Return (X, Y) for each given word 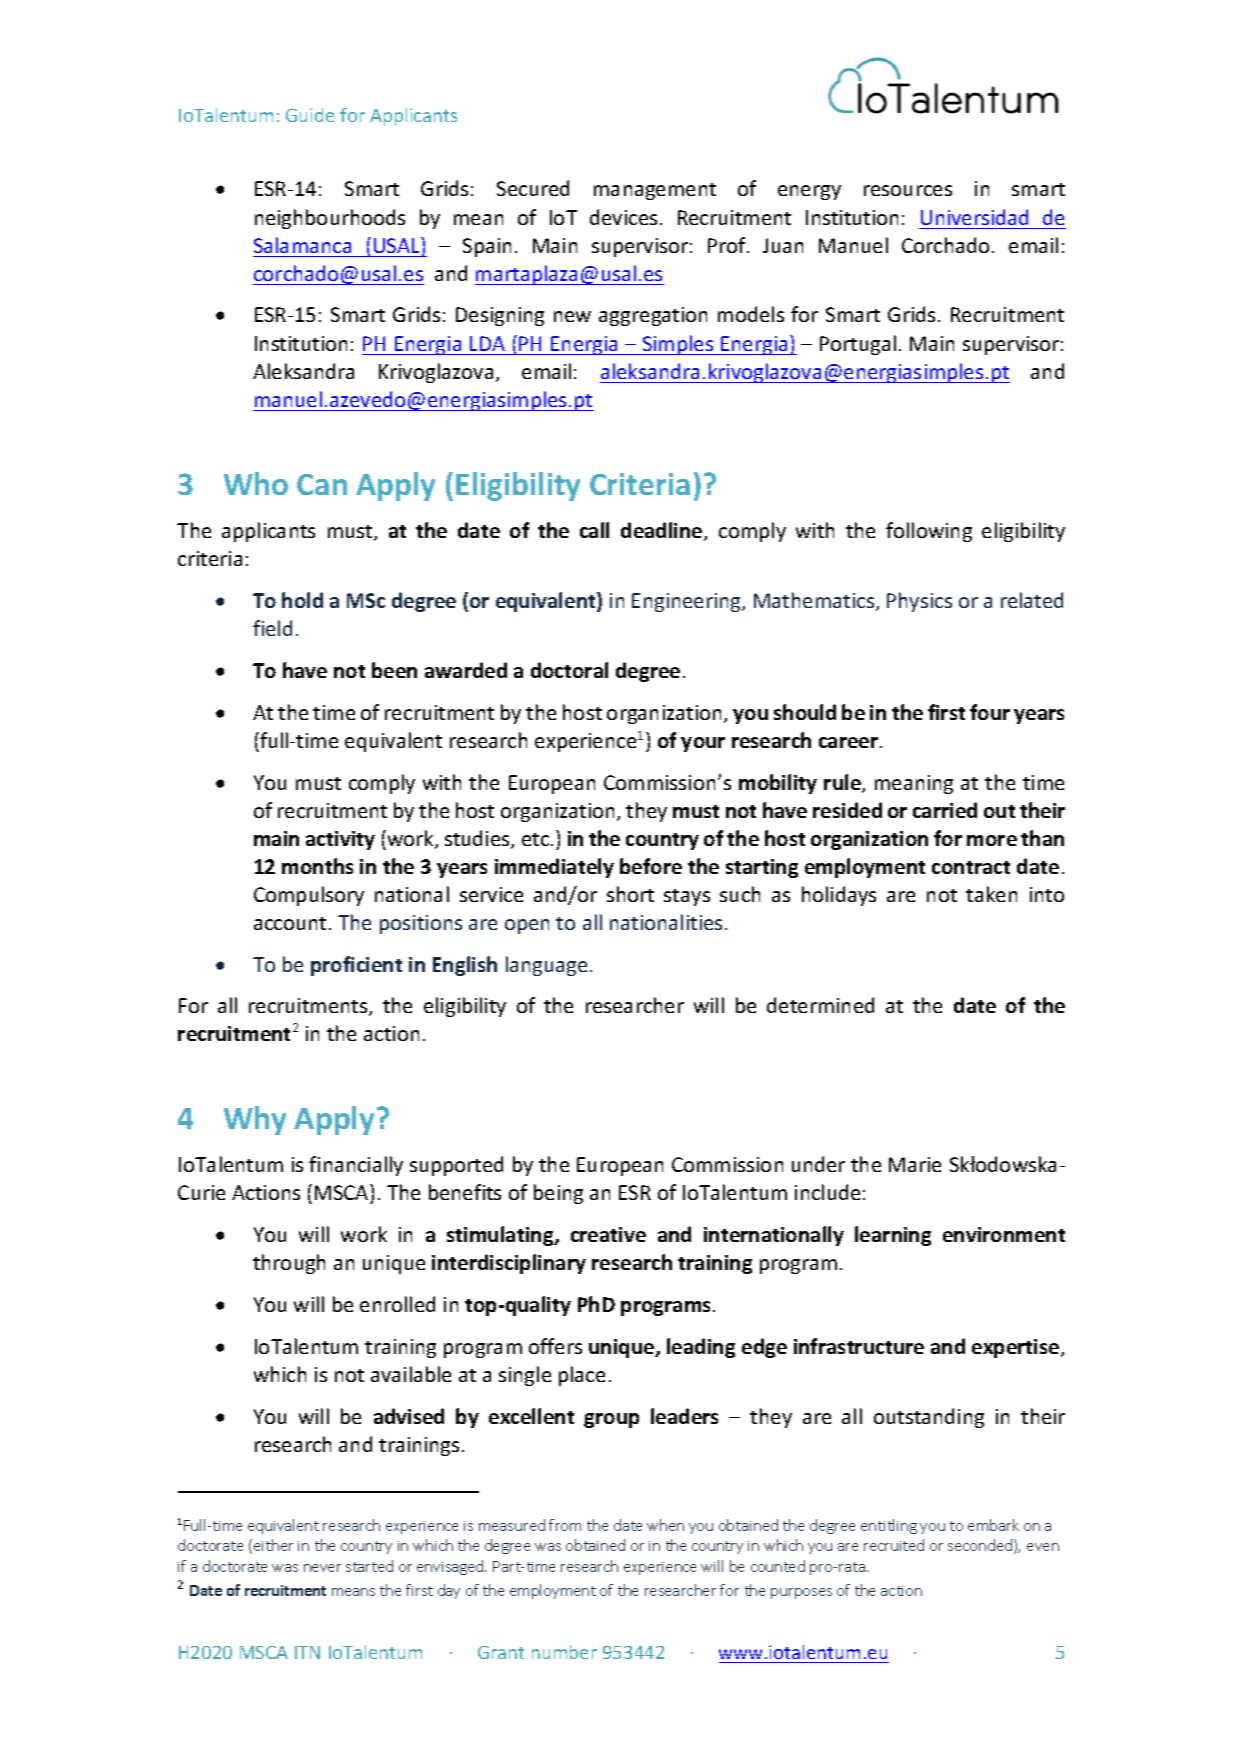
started (369, 1566)
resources (908, 190)
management (655, 191)
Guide (310, 115)
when (665, 1525)
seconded (980, 1545)
